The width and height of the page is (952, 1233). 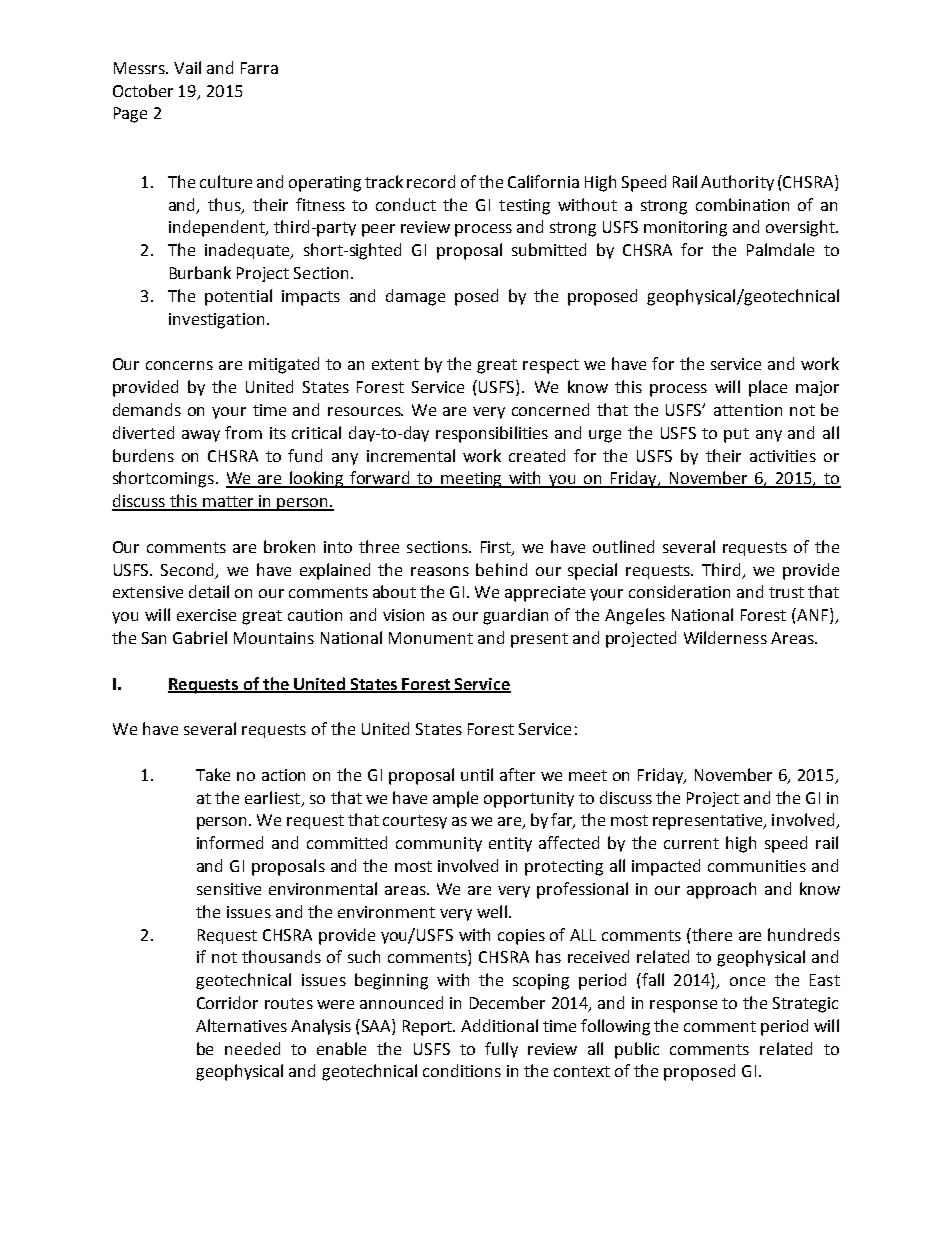 I want to click on trust, so click(x=786, y=592).
